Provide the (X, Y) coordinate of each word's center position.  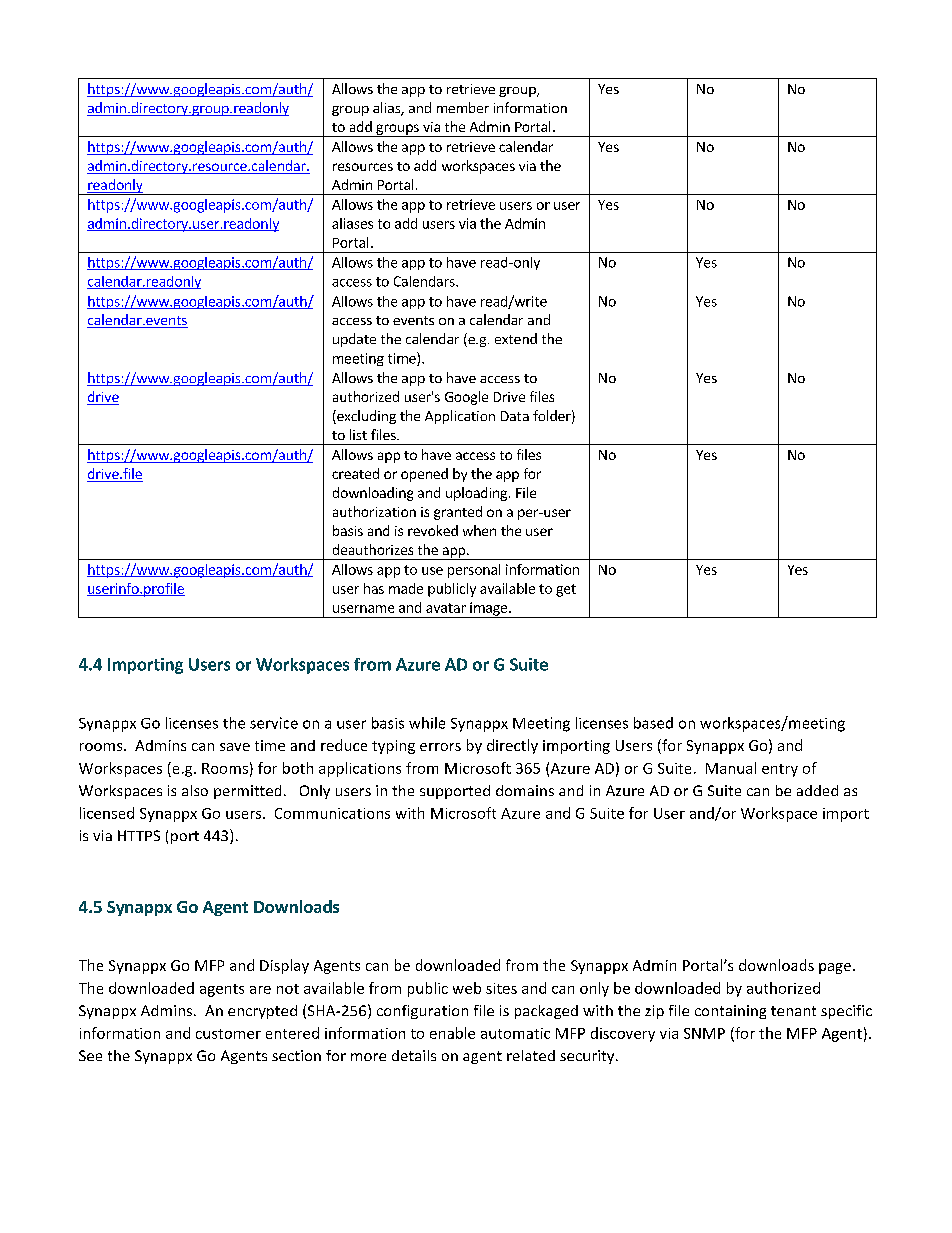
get (566, 590)
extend (516, 338)
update (354, 340)
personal (474, 571)
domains (525, 790)
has (374, 588)
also (195, 790)
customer (228, 1034)
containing (730, 1012)
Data (515, 416)
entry (780, 770)
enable (452, 1033)
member (463, 107)
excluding (365, 417)
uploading (476, 494)
